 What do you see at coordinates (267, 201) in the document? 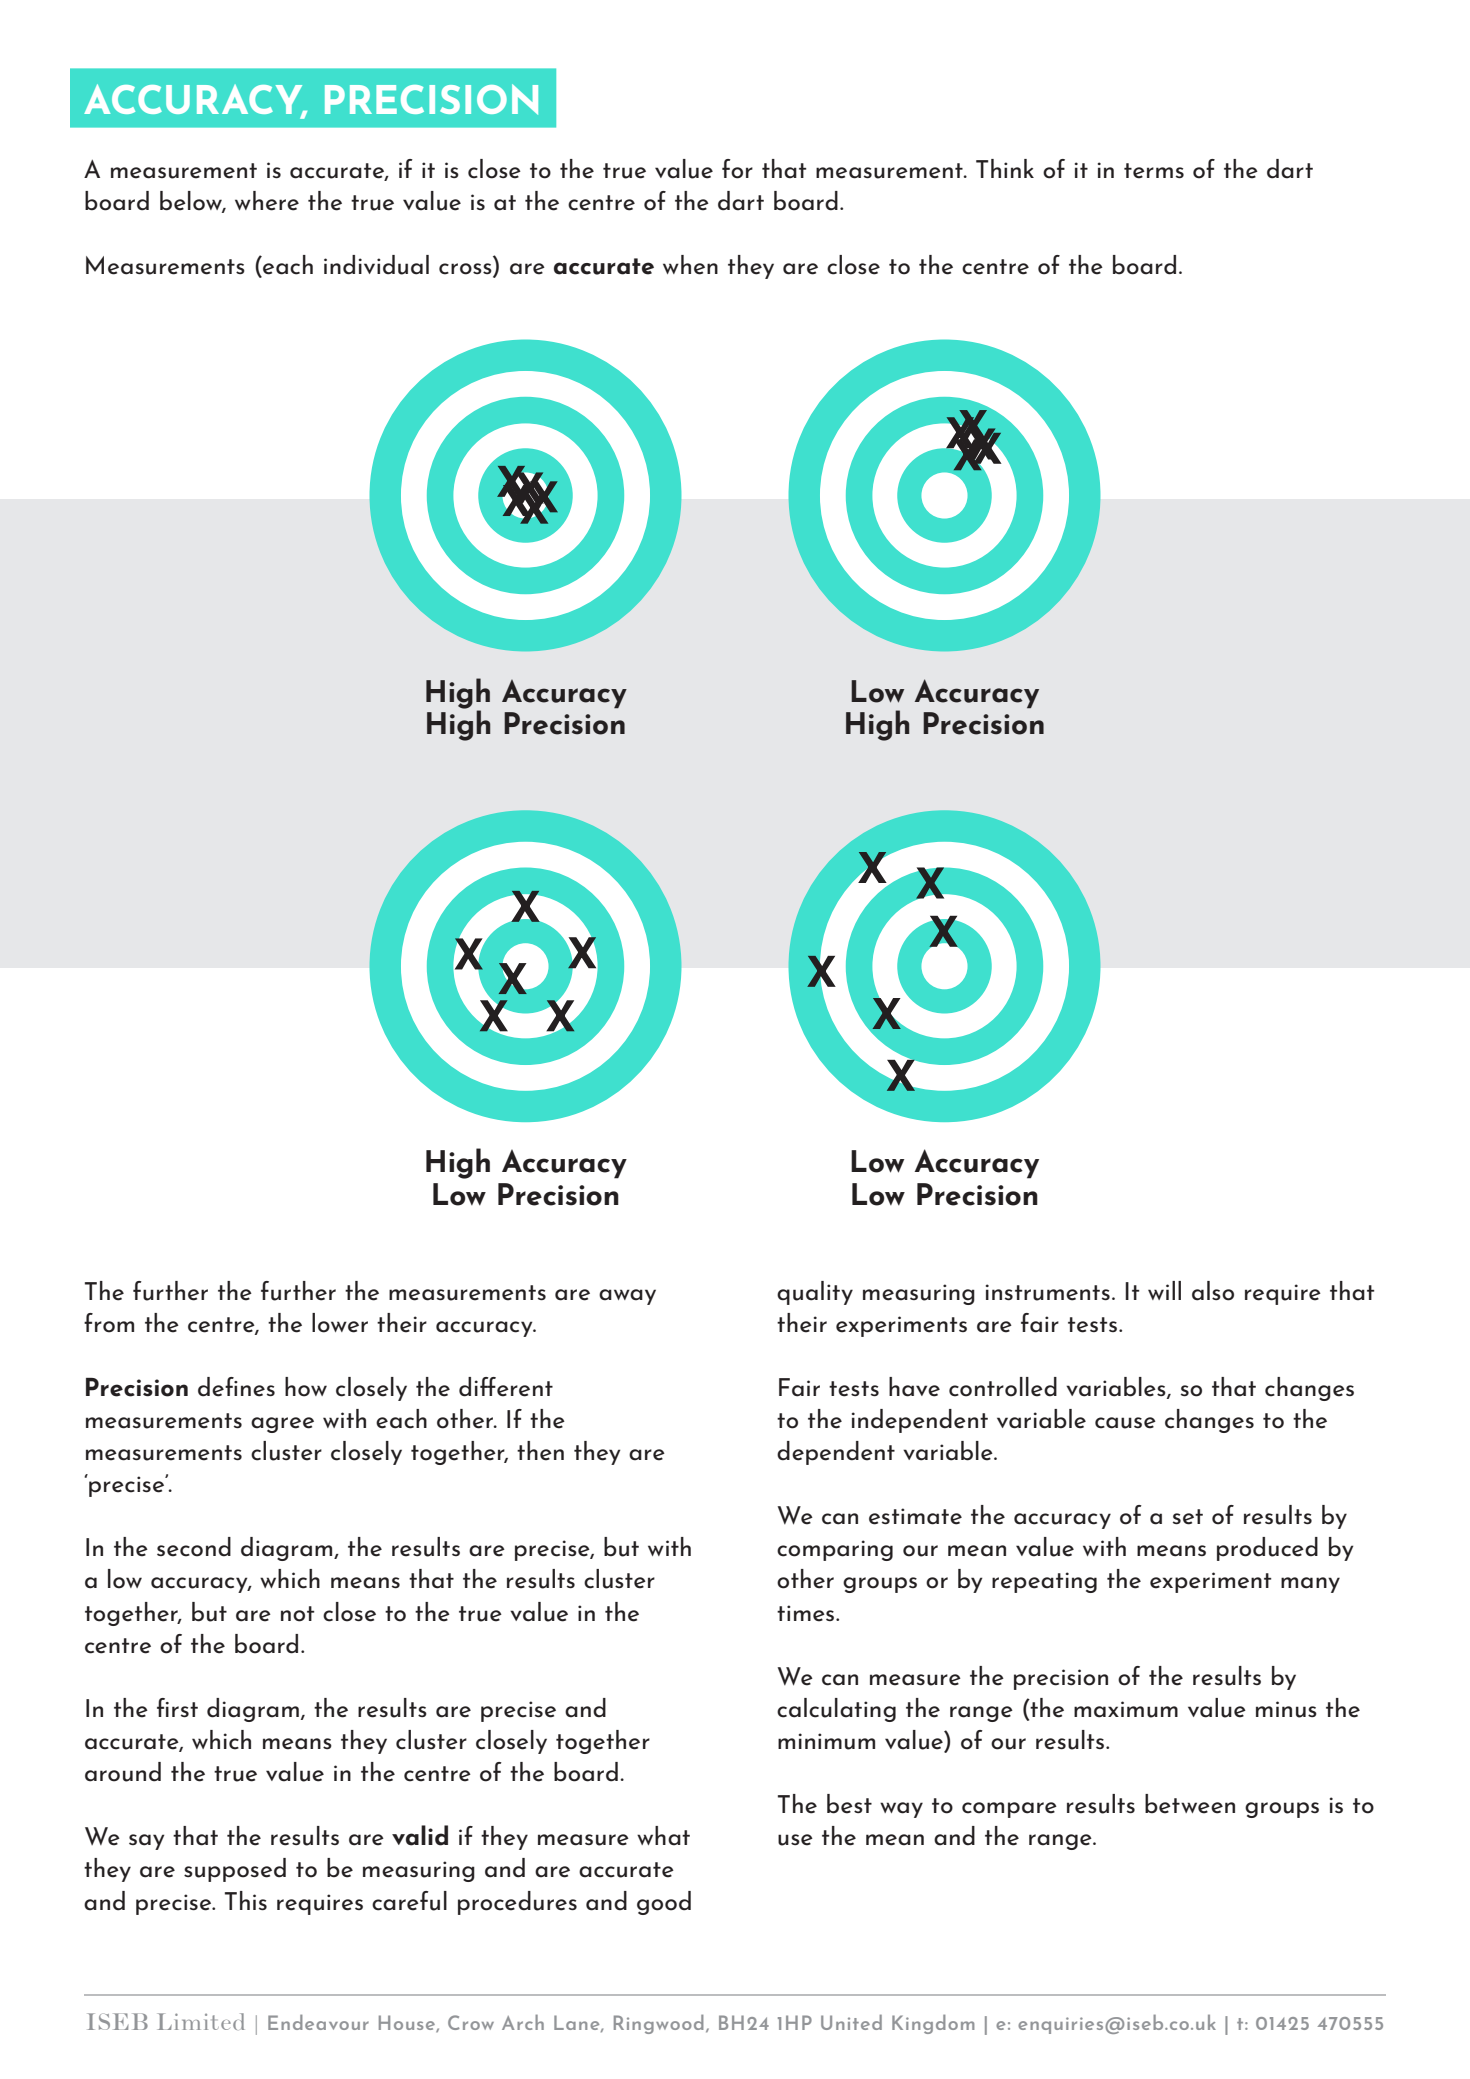
I see `where` at bounding box center [267, 201].
